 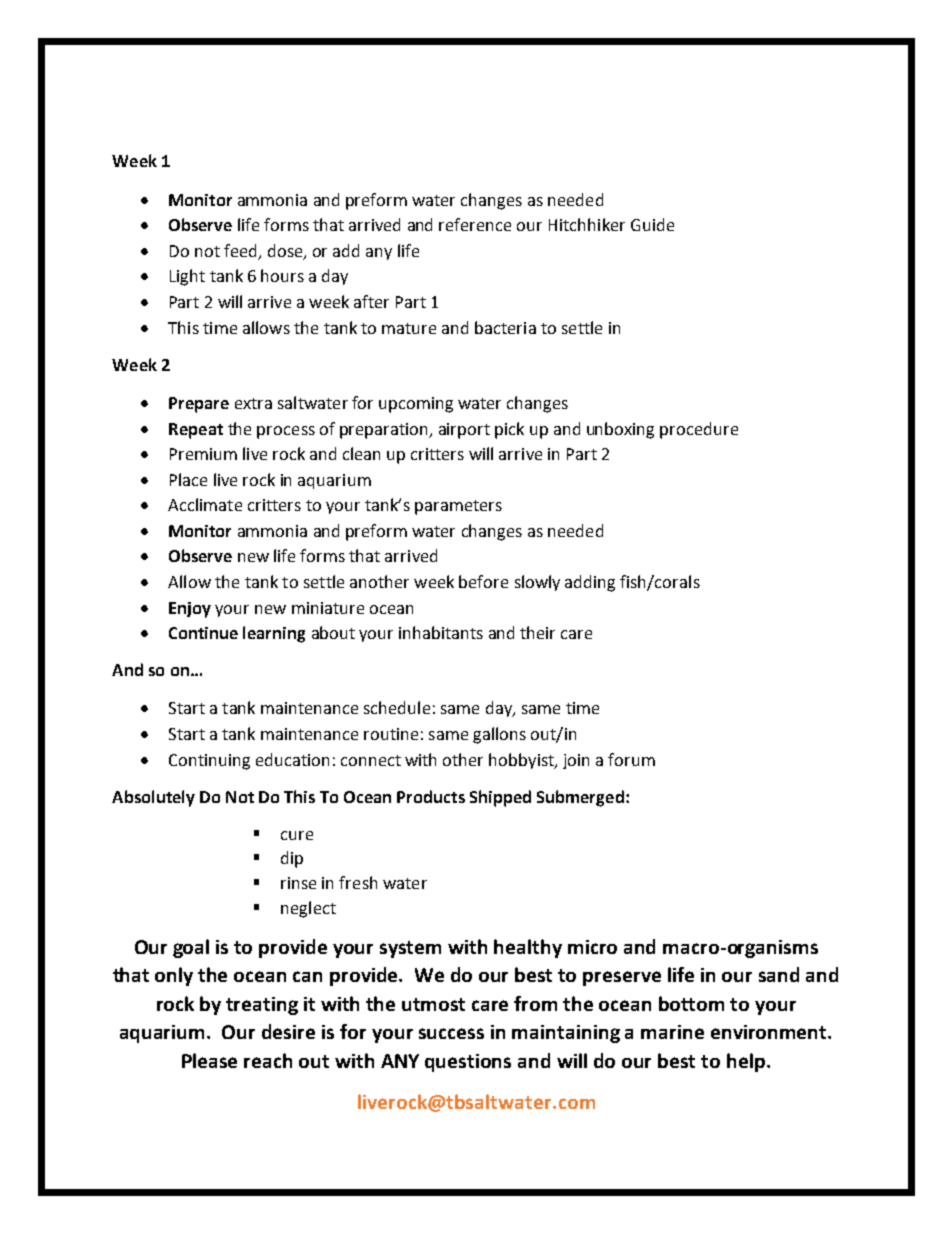 What do you see at coordinates (451, 1033) in the screenshot?
I see `success` at bounding box center [451, 1033].
